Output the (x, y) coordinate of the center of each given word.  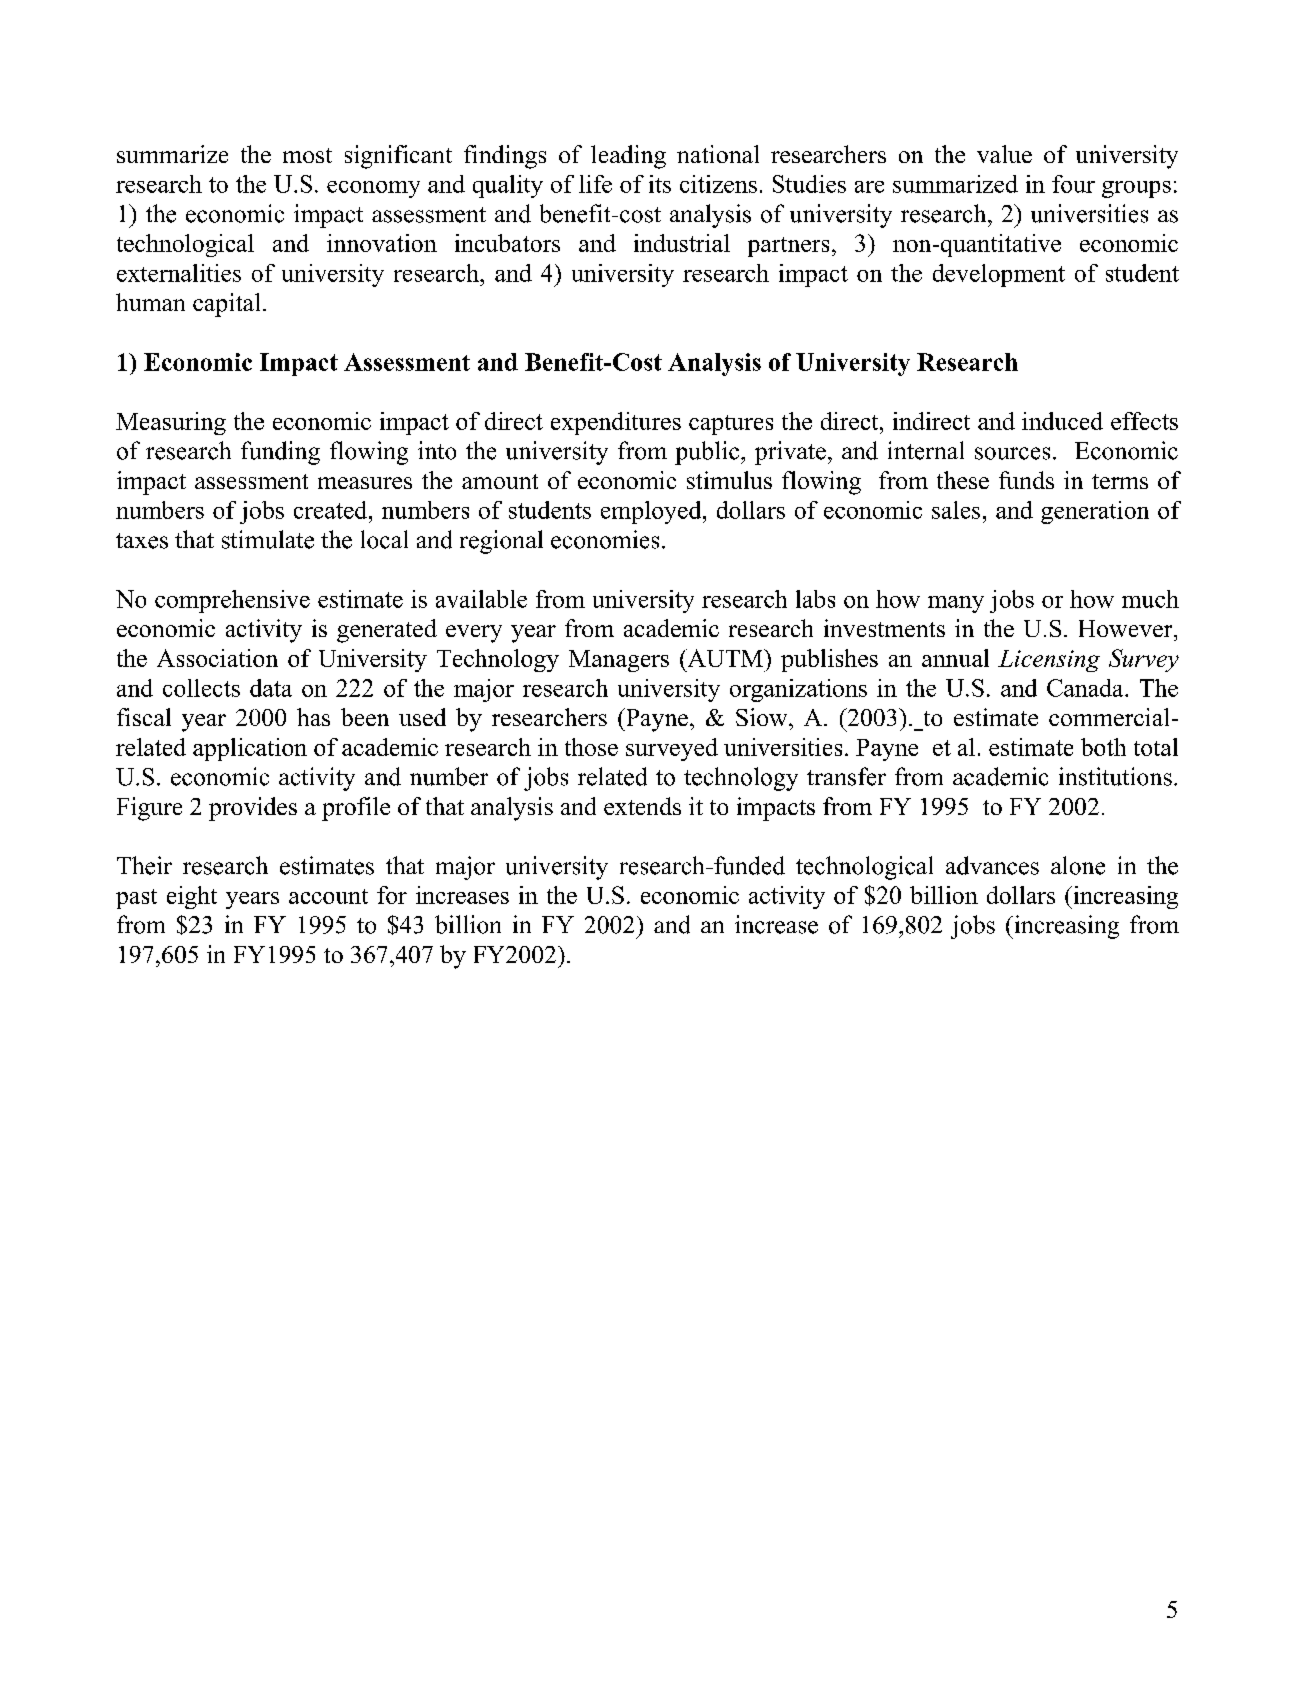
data (271, 688)
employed (652, 512)
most (307, 155)
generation (1095, 512)
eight (192, 897)
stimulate (268, 539)
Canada (1086, 688)
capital (226, 305)
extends (642, 806)
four (1073, 184)
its (660, 184)
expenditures (616, 423)
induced (1062, 421)
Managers (619, 661)
